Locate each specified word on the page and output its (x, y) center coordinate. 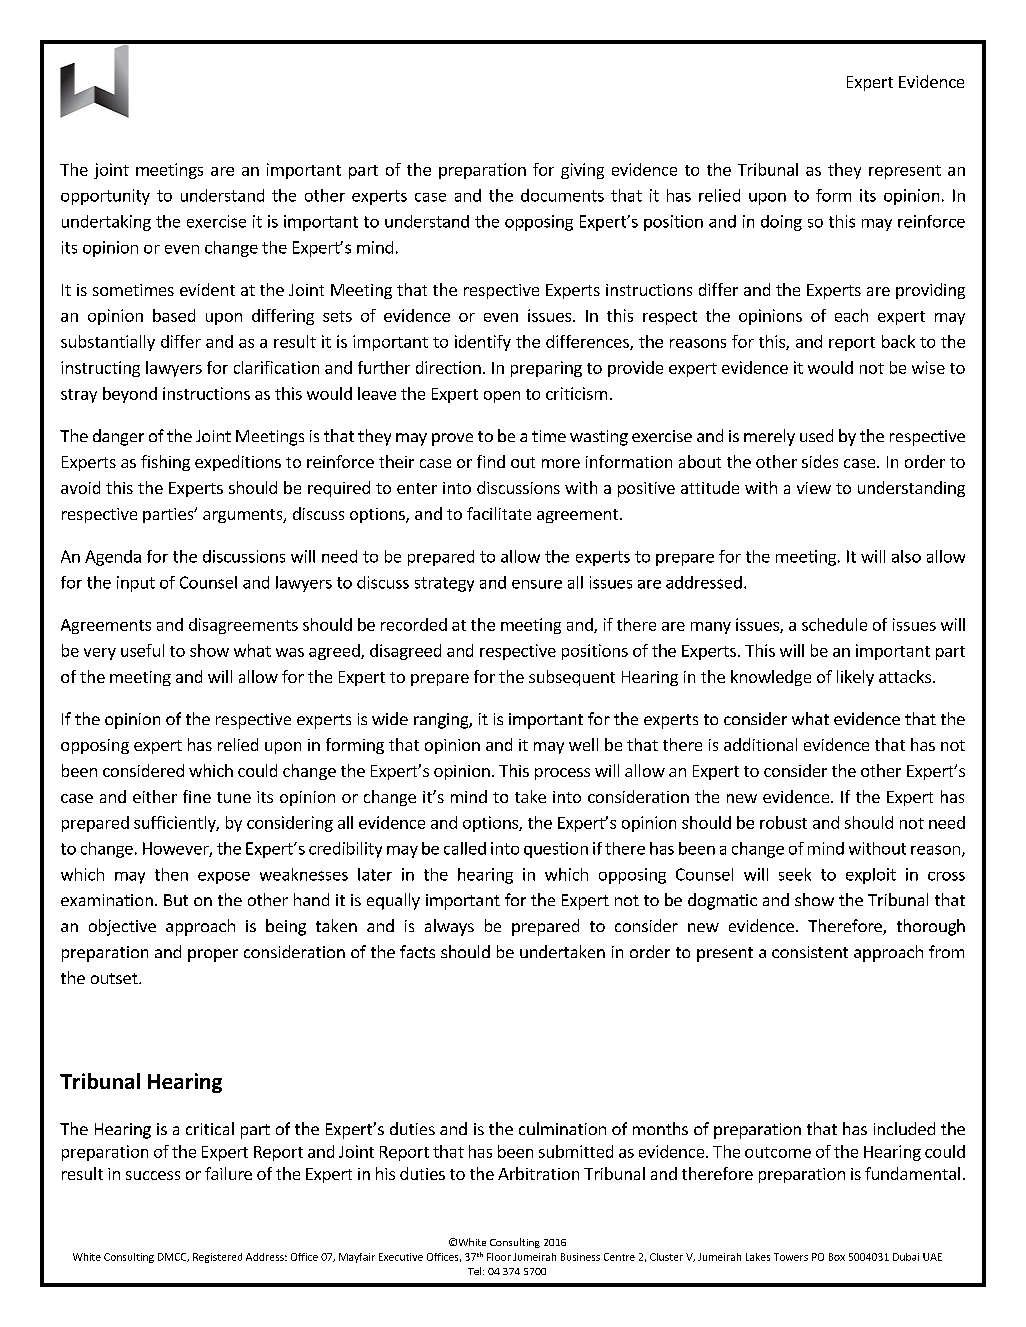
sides (820, 461)
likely (855, 678)
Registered (217, 1258)
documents (562, 195)
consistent (810, 952)
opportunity (105, 197)
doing (781, 223)
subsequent (572, 678)
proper (213, 955)
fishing (165, 463)
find (491, 461)
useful (142, 650)
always (449, 927)
